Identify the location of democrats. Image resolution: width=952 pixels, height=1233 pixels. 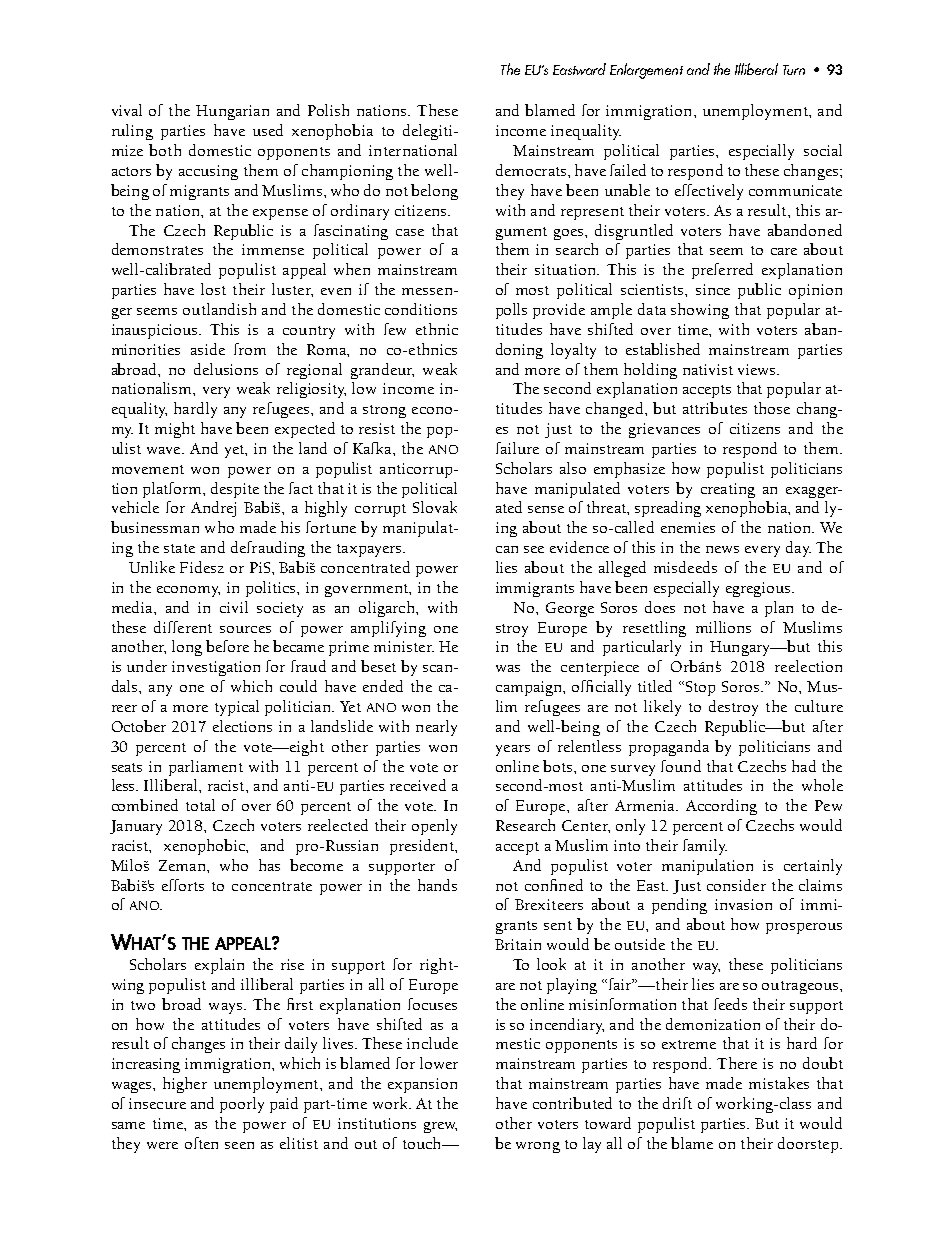
(532, 170).
